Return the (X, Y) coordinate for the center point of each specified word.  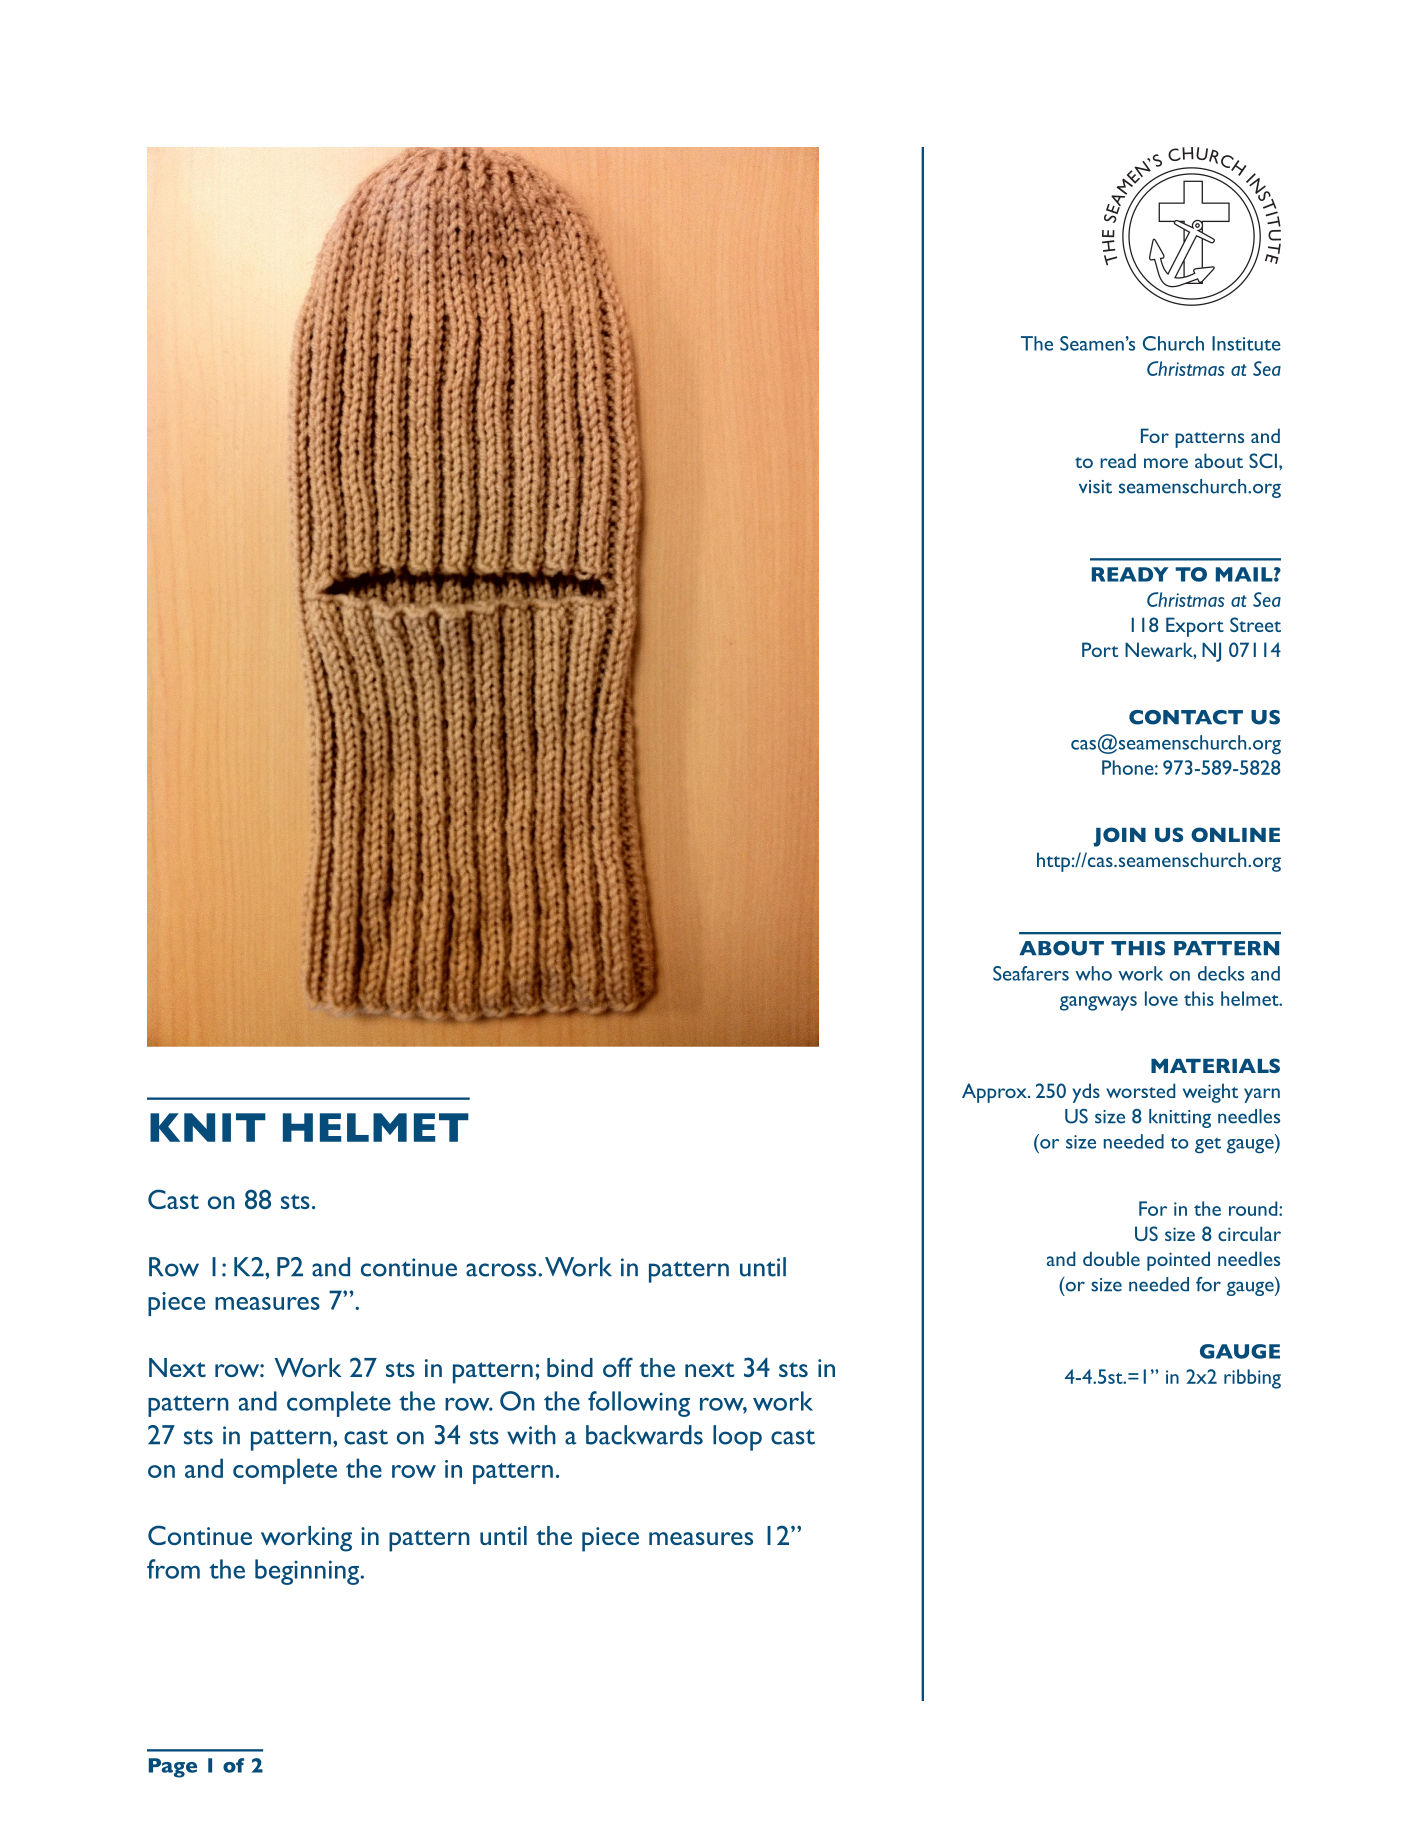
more (1166, 463)
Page (173, 1768)
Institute (1246, 343)
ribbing (1252, 1379)
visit (1095, 487)
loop (737, 1438)
